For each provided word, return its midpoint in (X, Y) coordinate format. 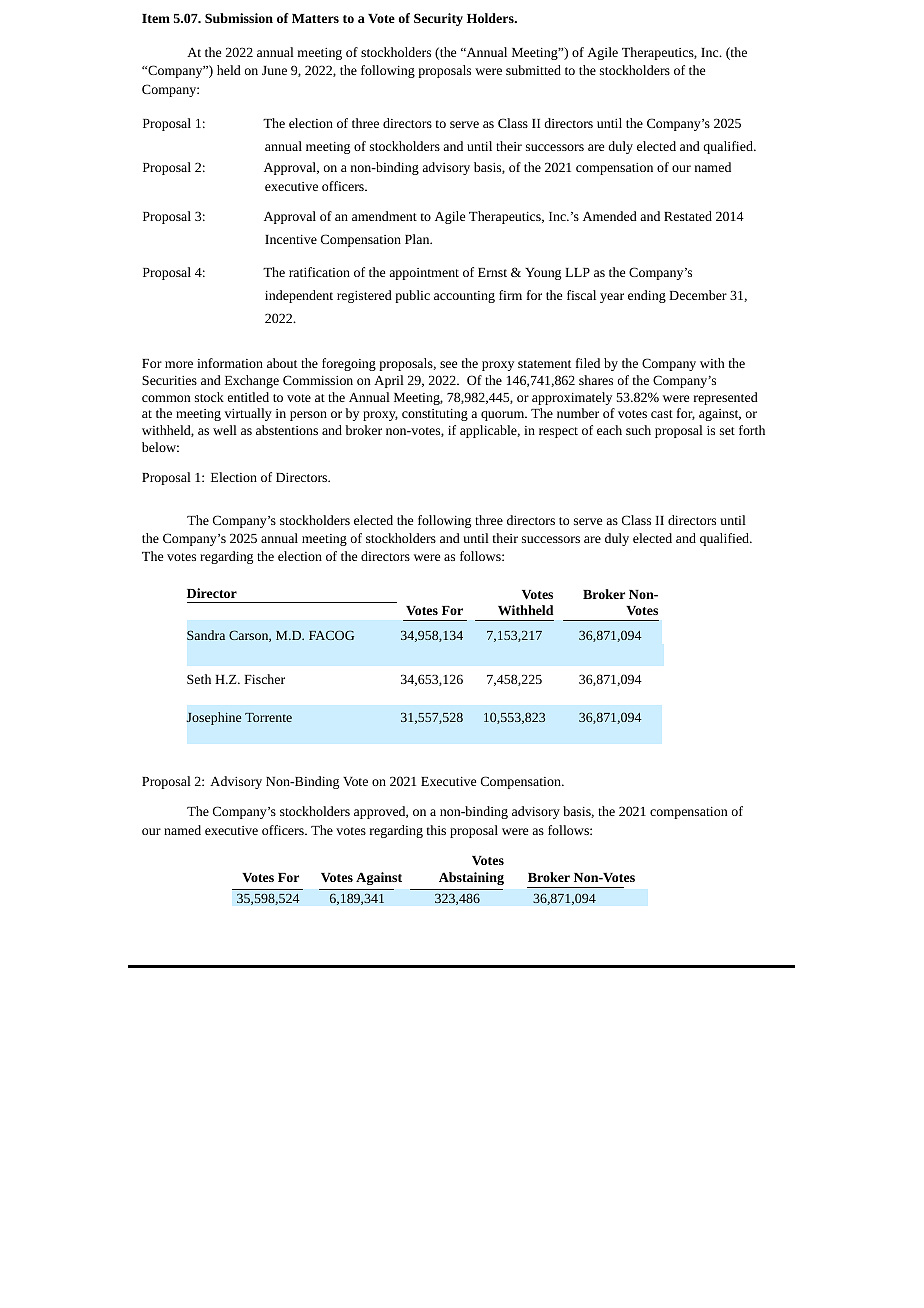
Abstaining (471, 878)
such (638, 430)
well (225, 430)
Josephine (214, 718)
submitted (533, 70)
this (436, 830)
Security (438, 19)
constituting (435, 415)
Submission (239, 18)
